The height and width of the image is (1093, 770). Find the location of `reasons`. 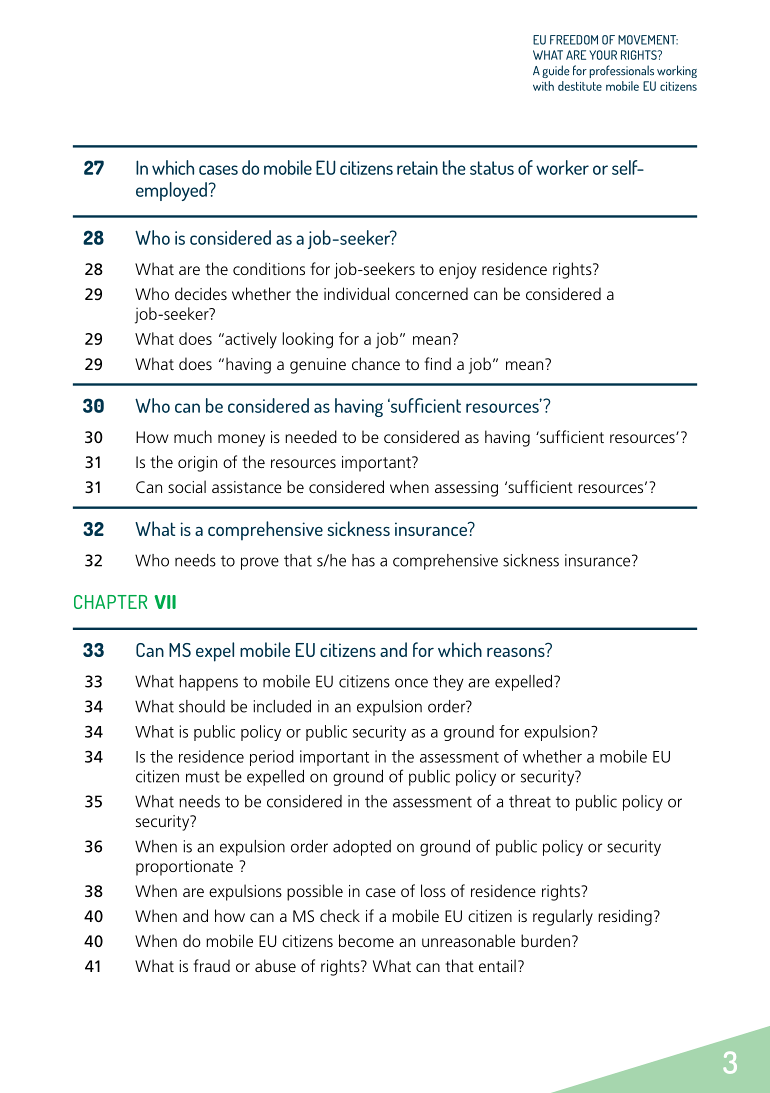

reasons is located at coordinates (516, 652).
